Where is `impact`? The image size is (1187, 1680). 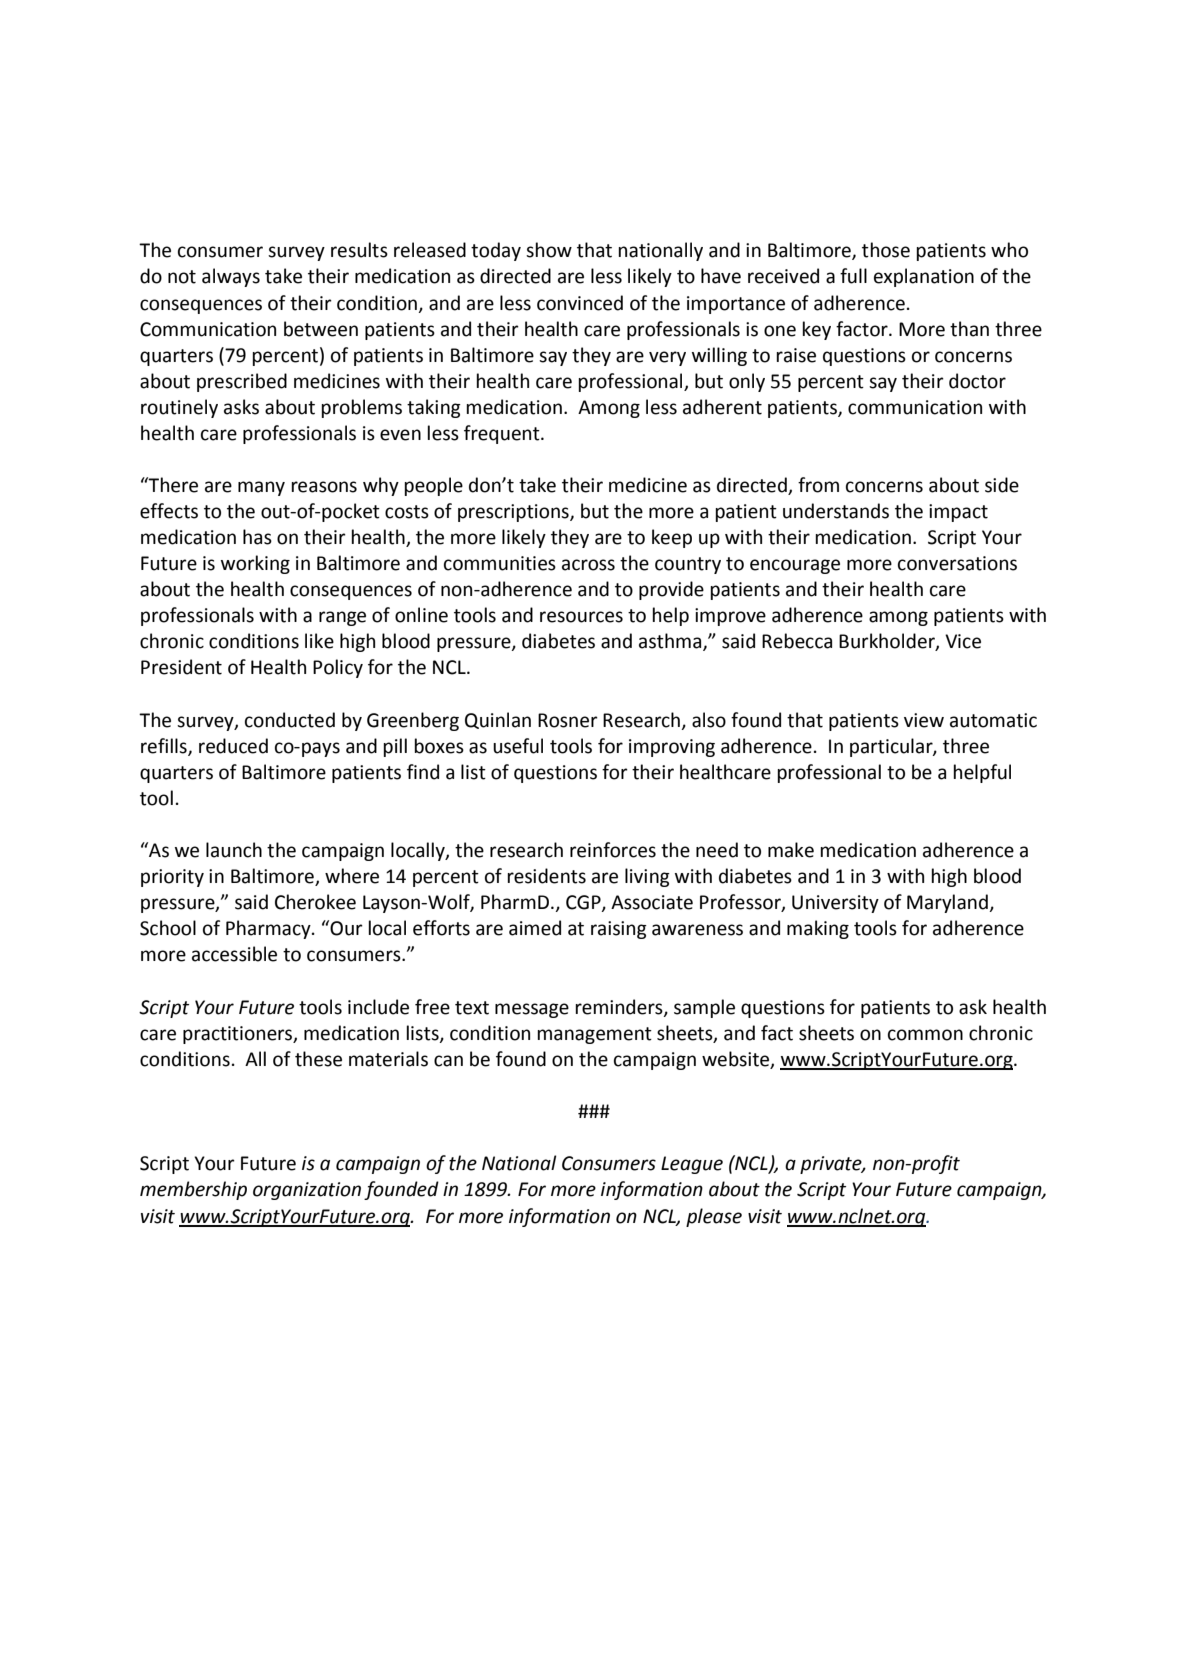 impact is located at coordinates (958, 513).
